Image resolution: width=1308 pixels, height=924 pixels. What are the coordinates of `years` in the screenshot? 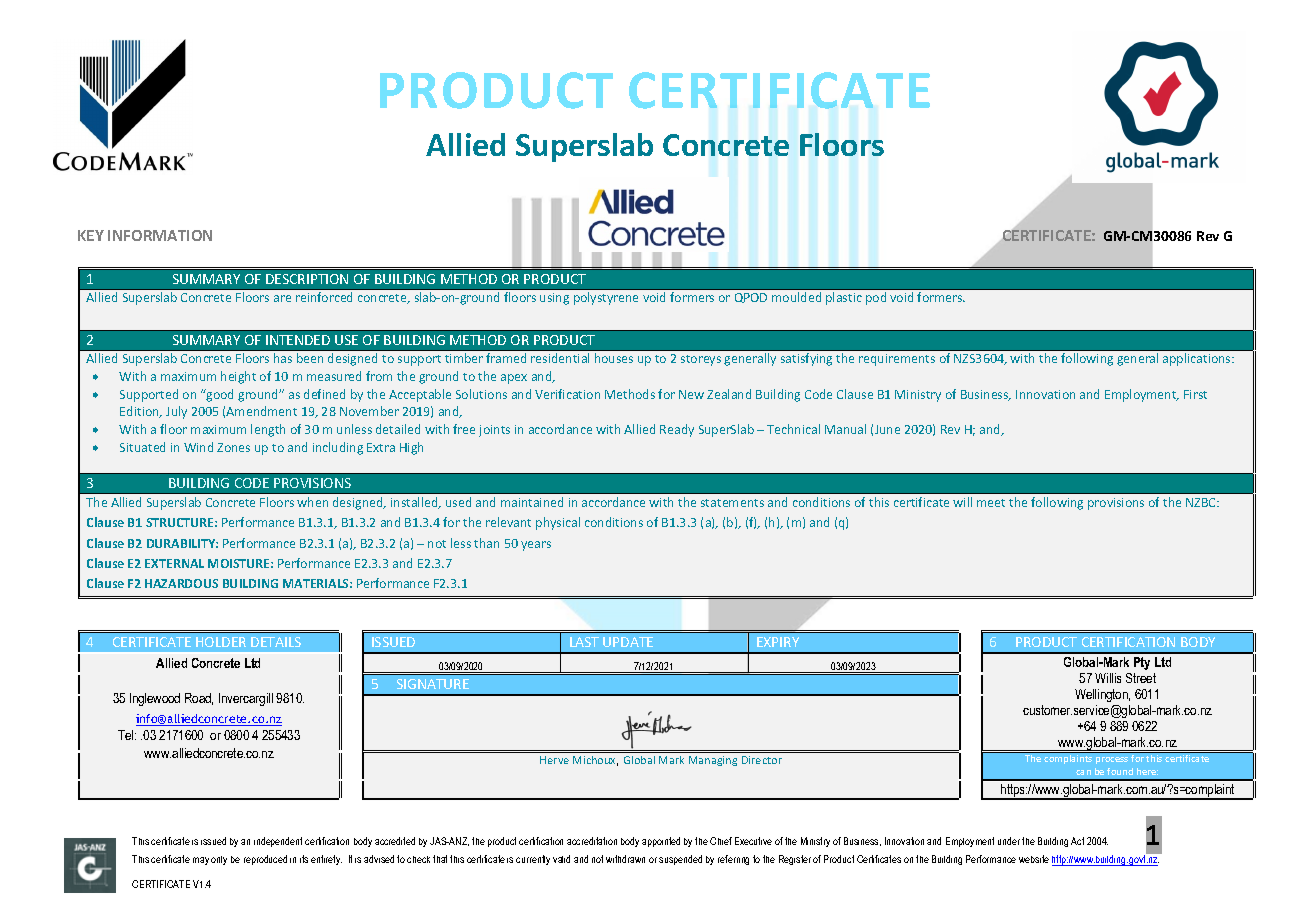 It's located at (536, 546).
